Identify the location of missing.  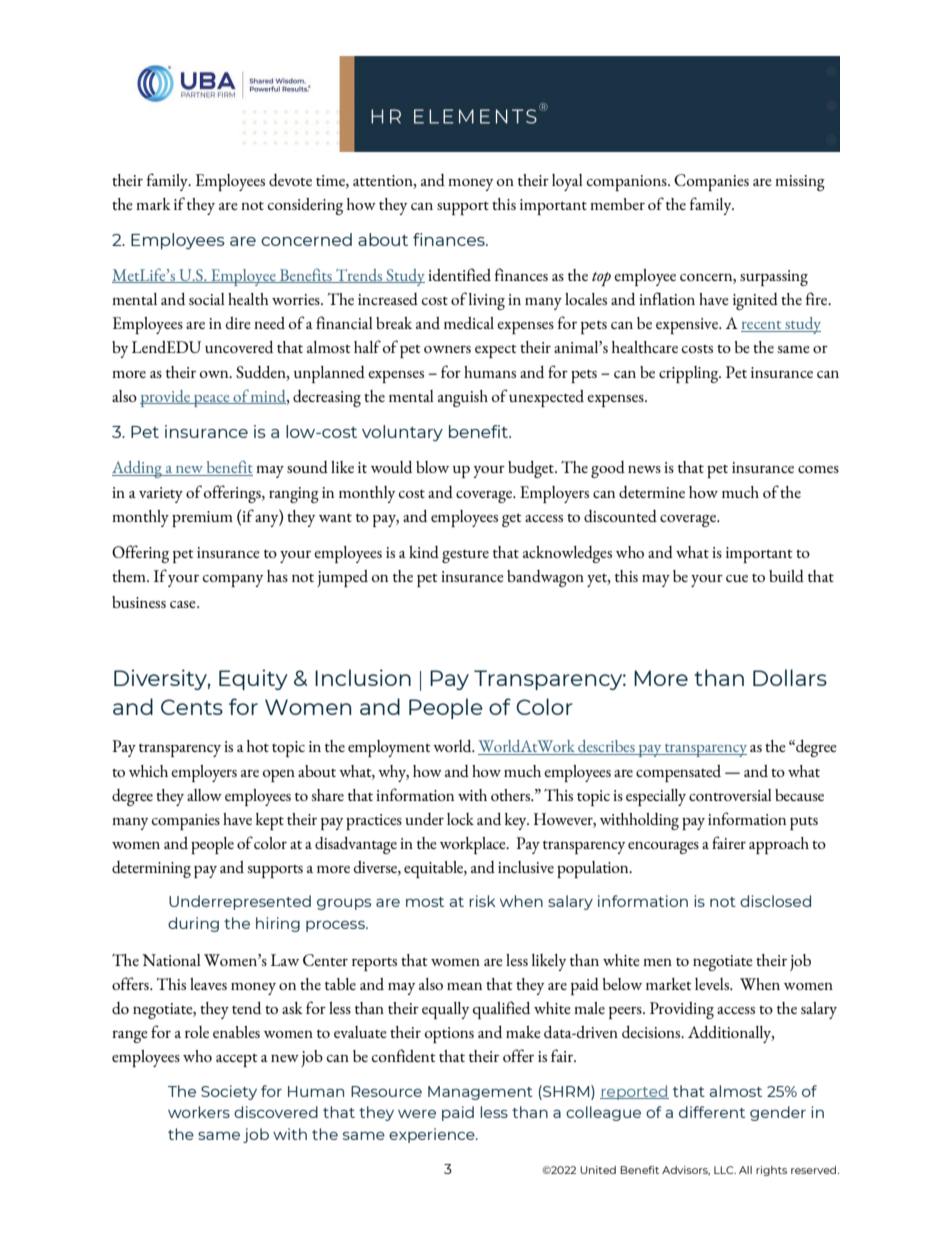
(800, 183).
